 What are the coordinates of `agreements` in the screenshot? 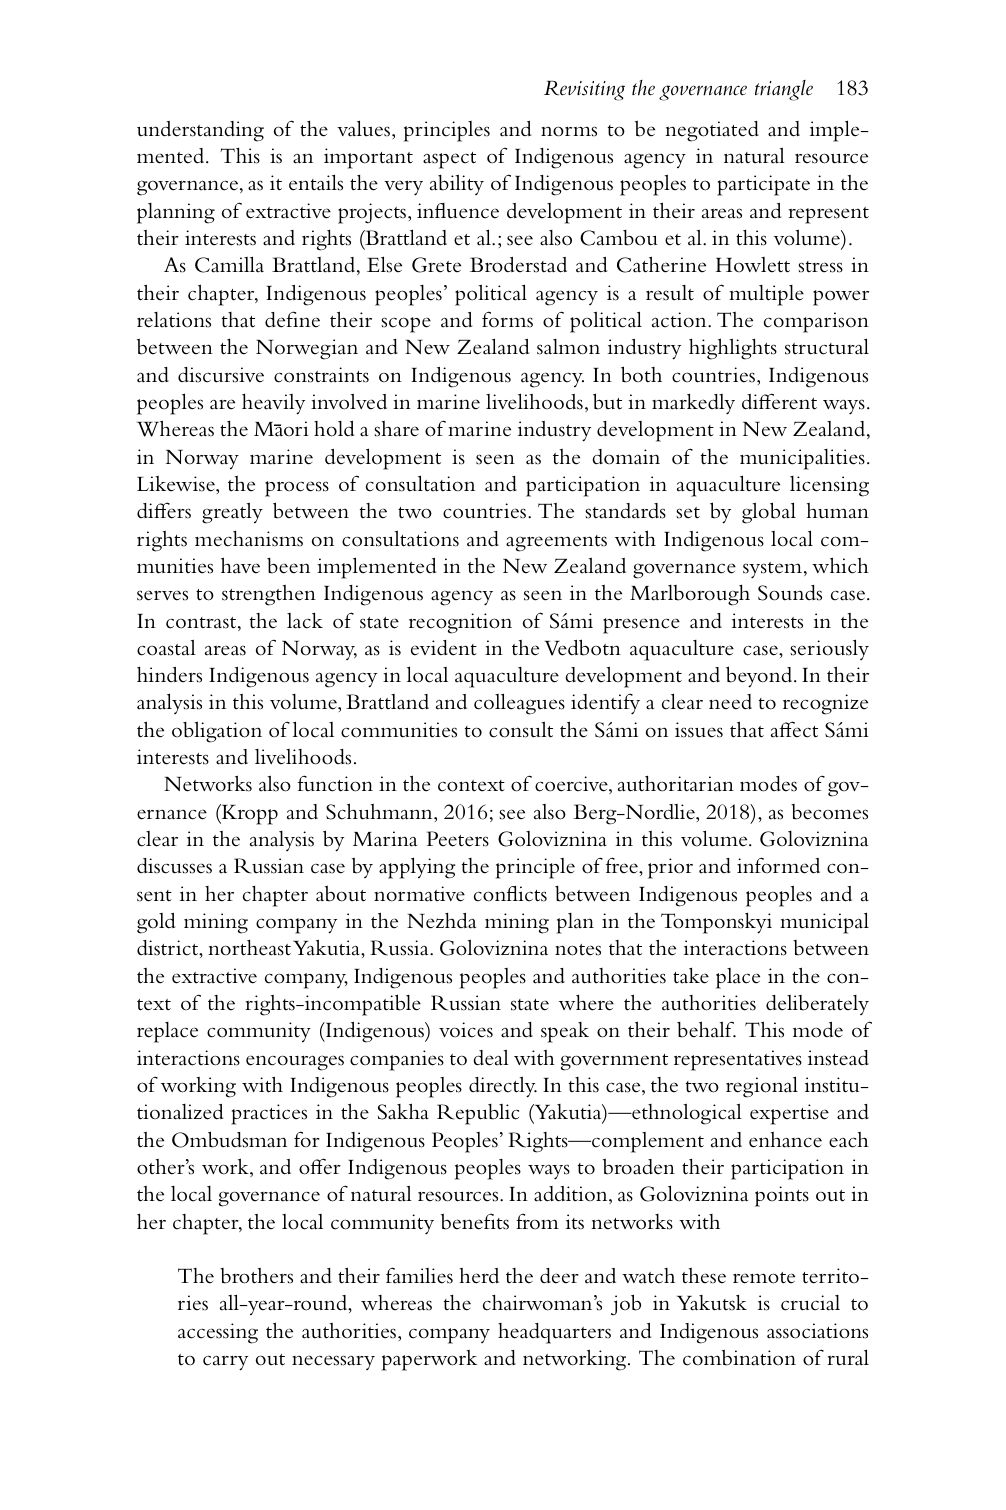 It's located at (556, 543).
